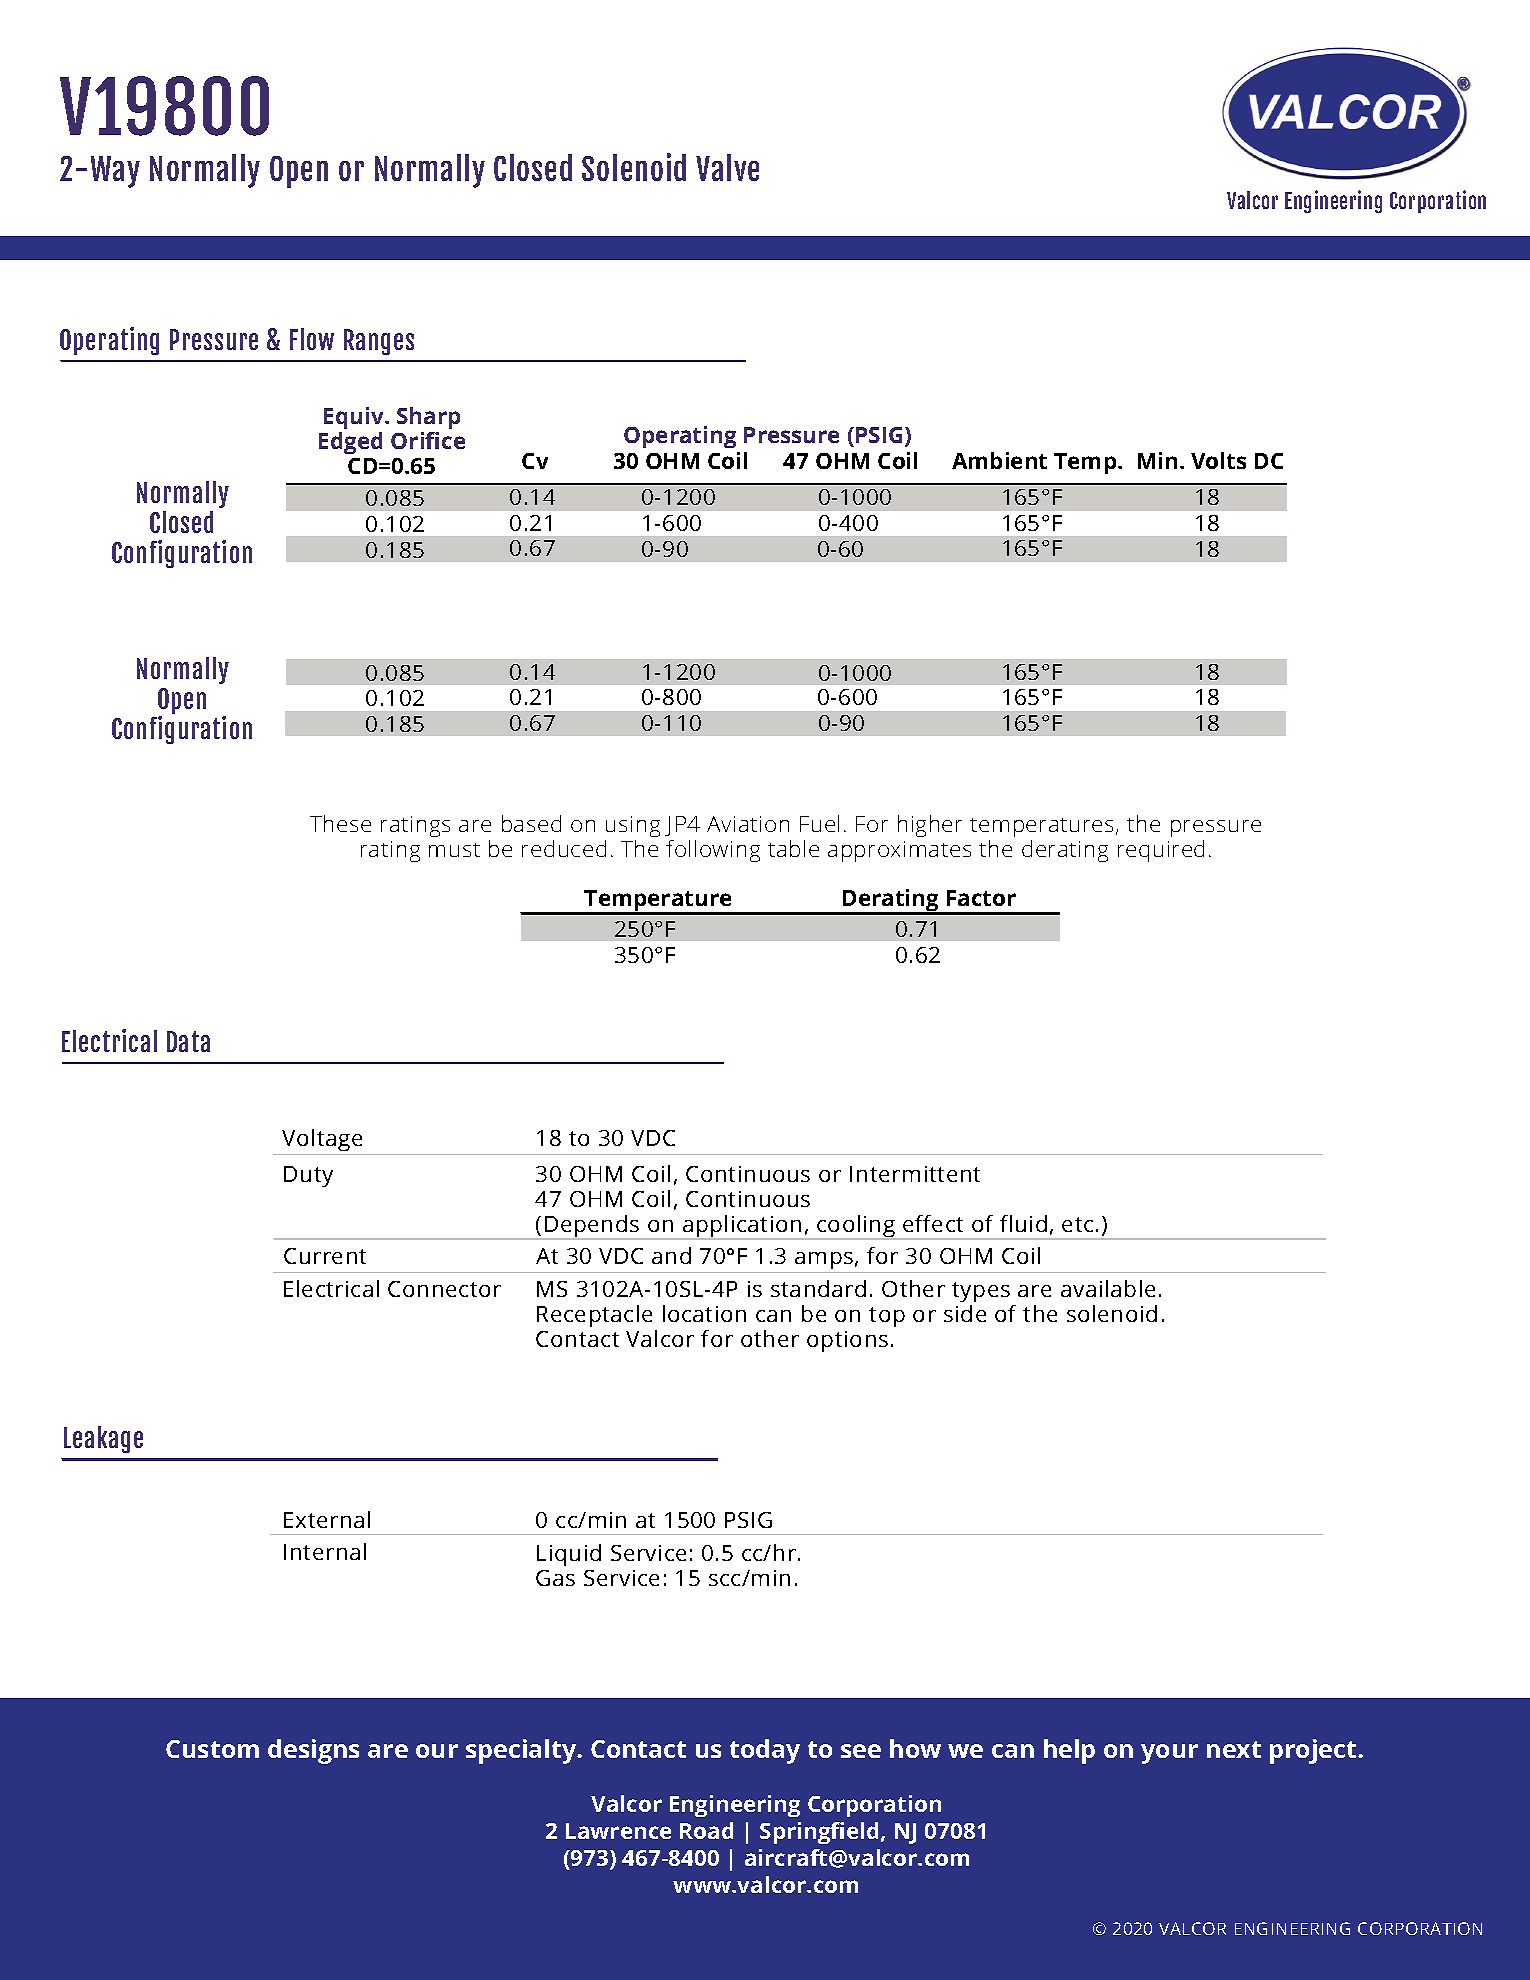 Image resolution: width=1530 pixels, height=1980 pixels. I want to click on Valve, so click(727, 167).
